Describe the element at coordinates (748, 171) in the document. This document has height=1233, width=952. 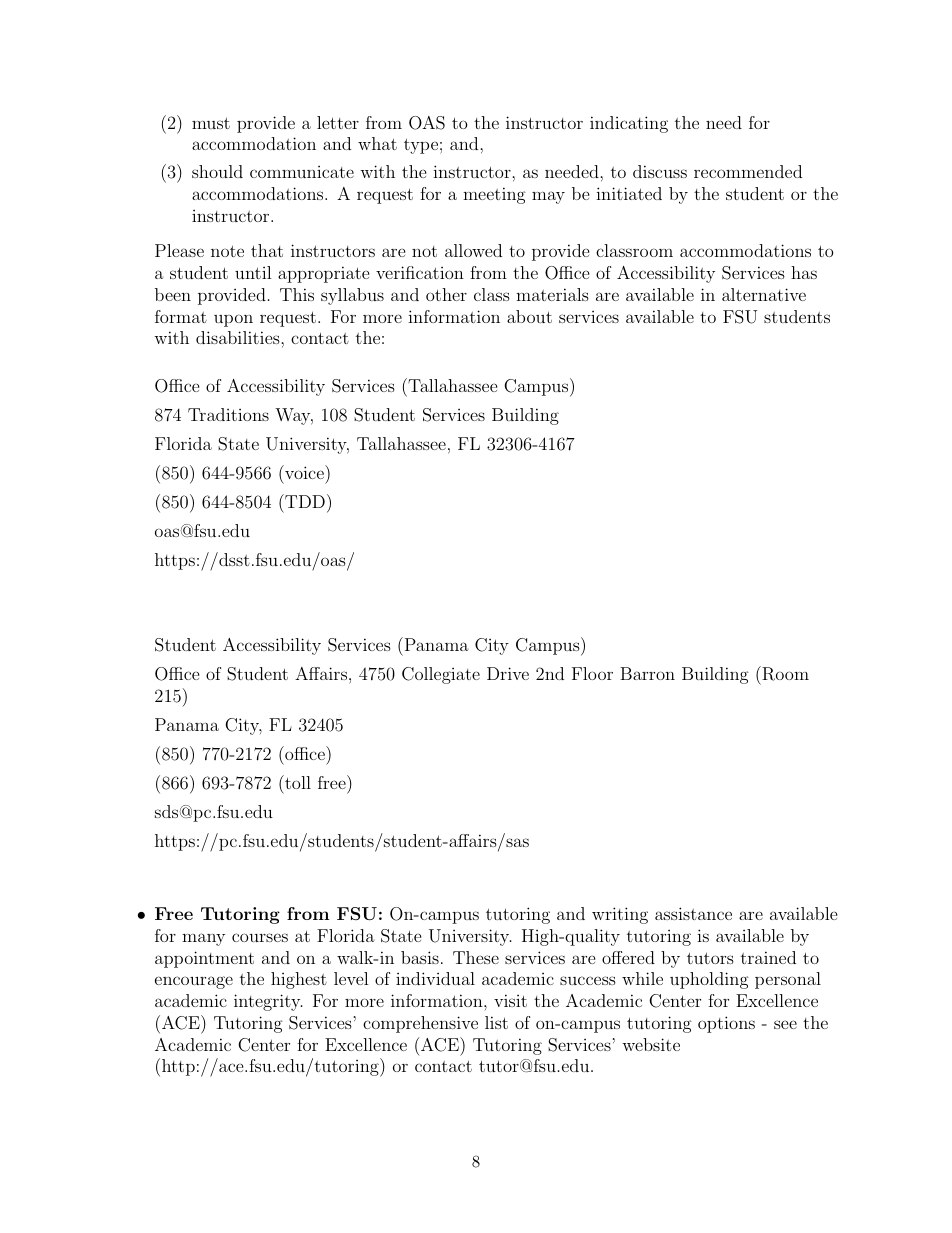
I see `recommended` at that location.
